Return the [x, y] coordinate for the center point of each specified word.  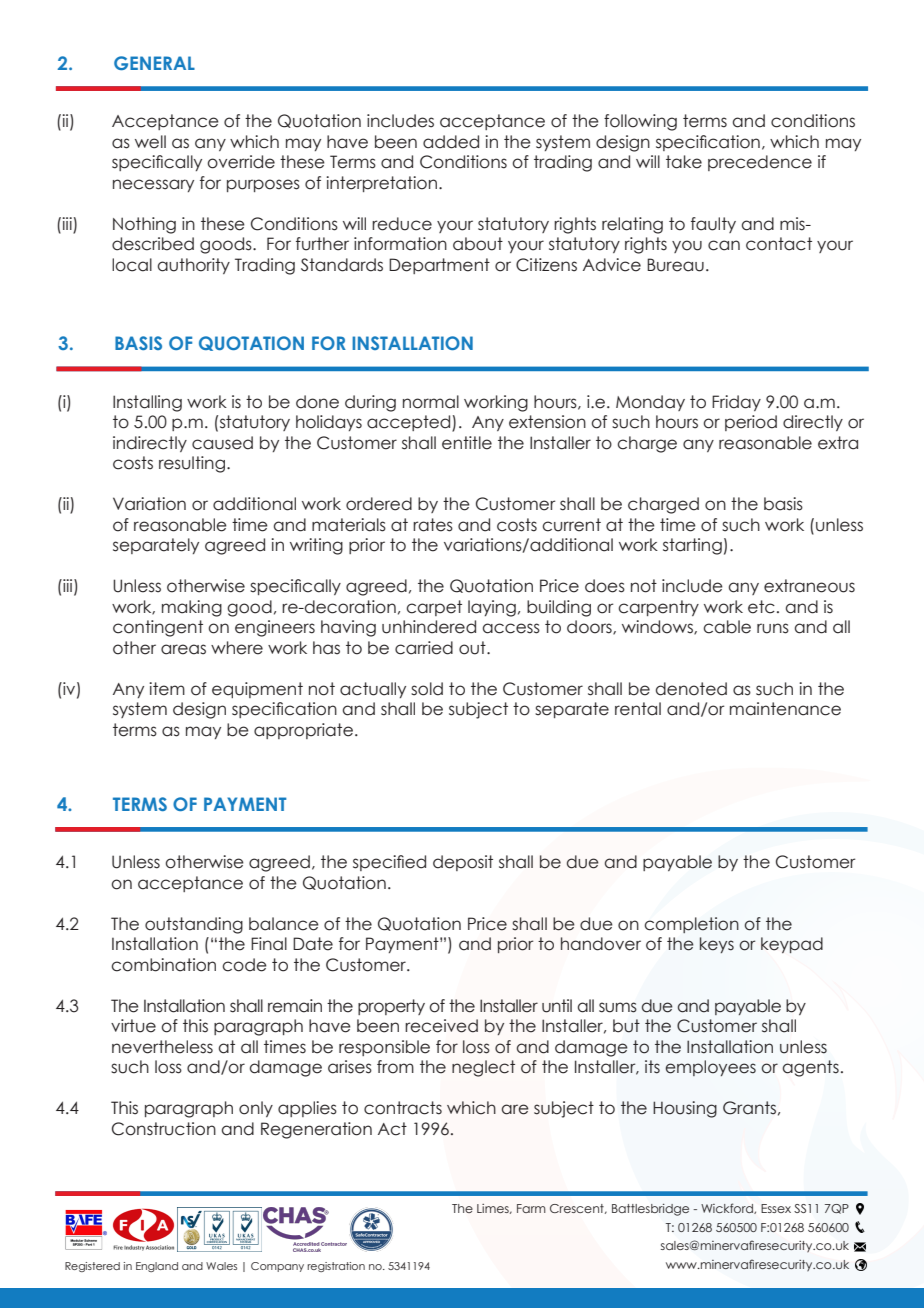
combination [163, 965]
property [391, 1007]
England [157, 1267]
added [451, 142]
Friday [736, 403]
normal [431, 402]
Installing [147, 403]
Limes [494, 1209]
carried [424, 648]
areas [183, 649]
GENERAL [154, 63]
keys [717, 945]
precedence [760, 163]
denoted [691, 689]
